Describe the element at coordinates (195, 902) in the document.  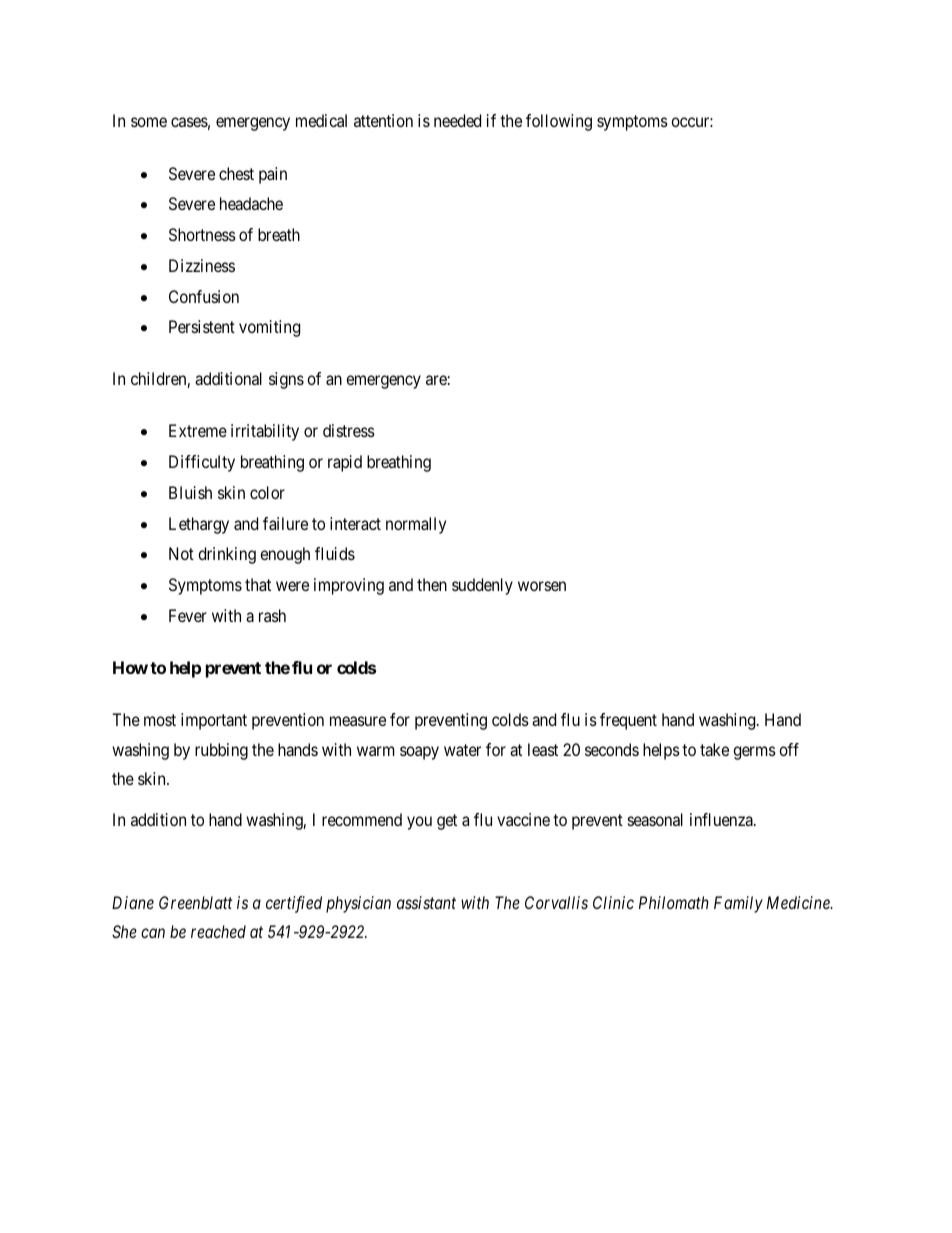
I see `Greenblatt` at that location.
